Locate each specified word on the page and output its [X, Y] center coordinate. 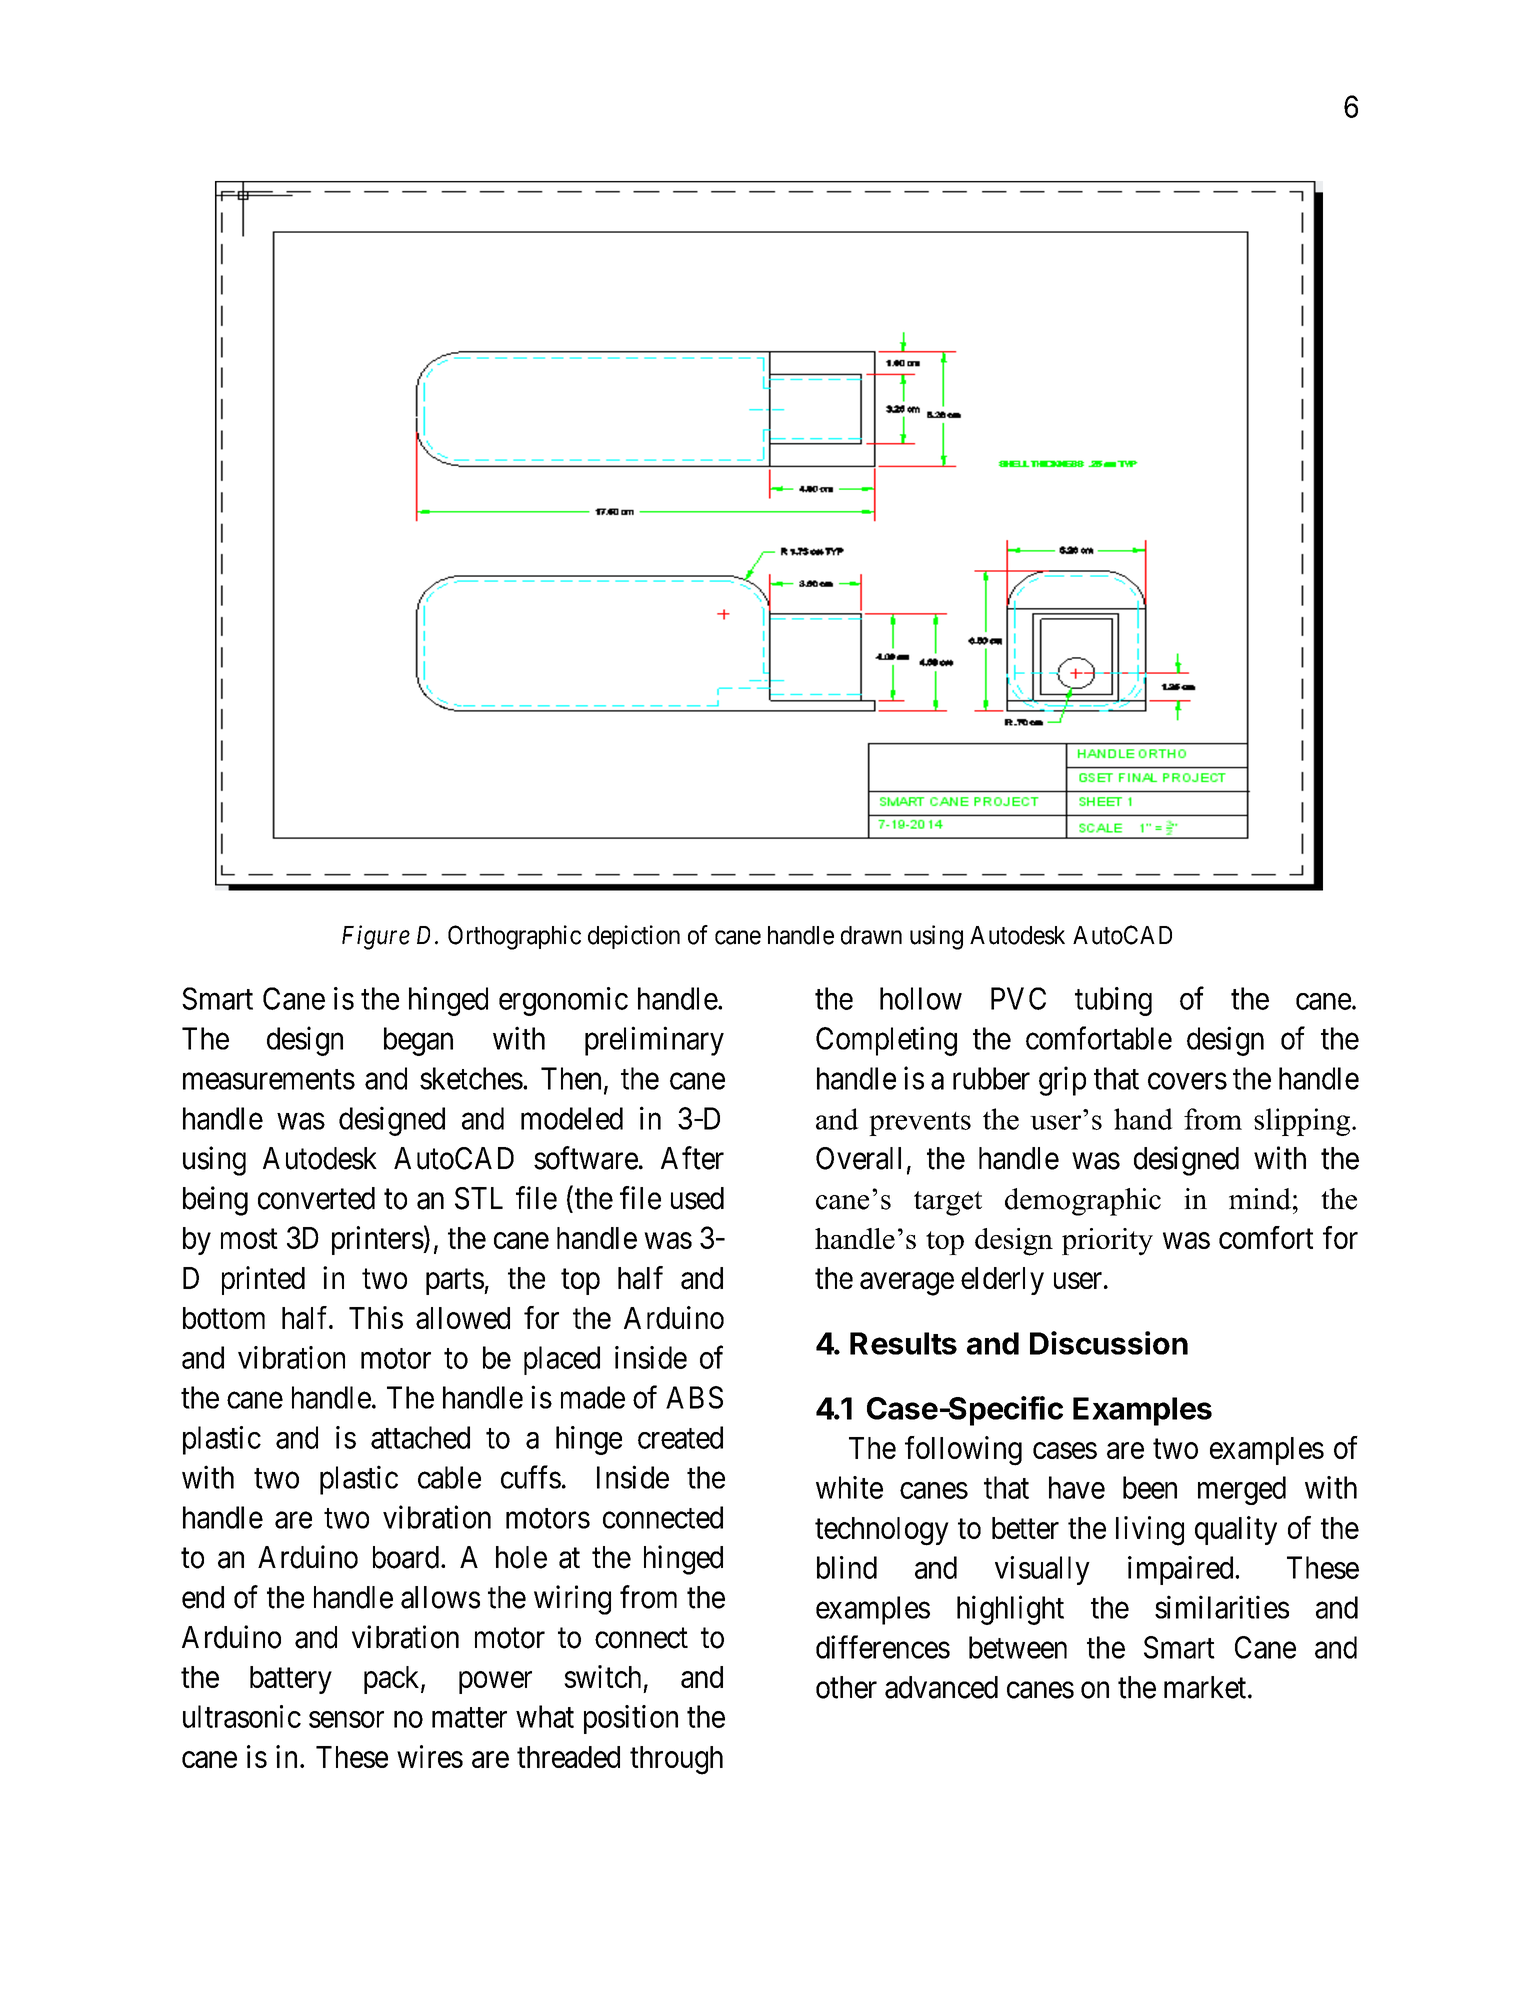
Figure [376, 937]
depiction [634, 937]
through [676, 1760]
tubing [1113, 1001]
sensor [346, 1719]
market [1206, 1687]
